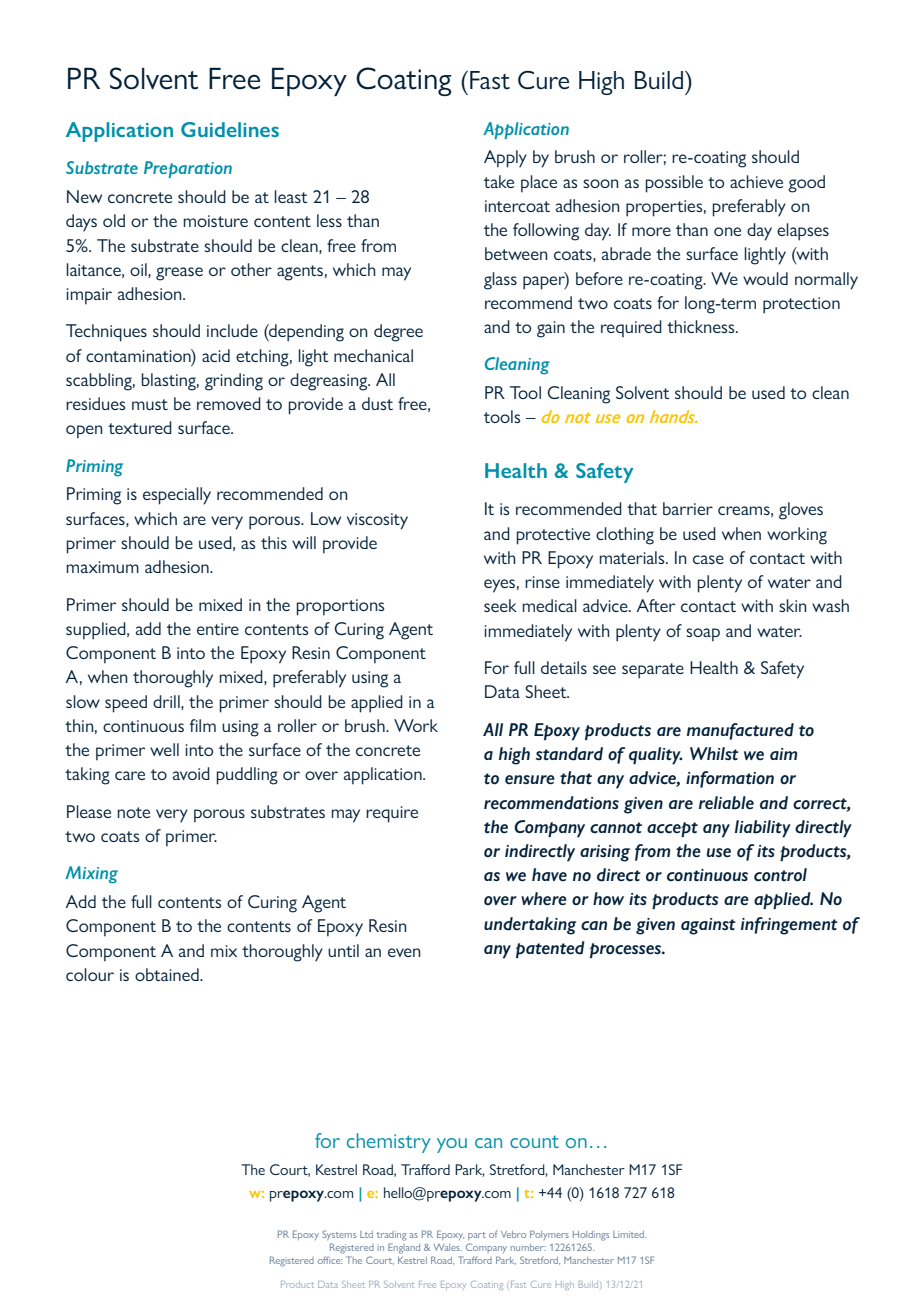 This screenshot has height=1308, width=924. I want to click on dust, so click(377, 403).
